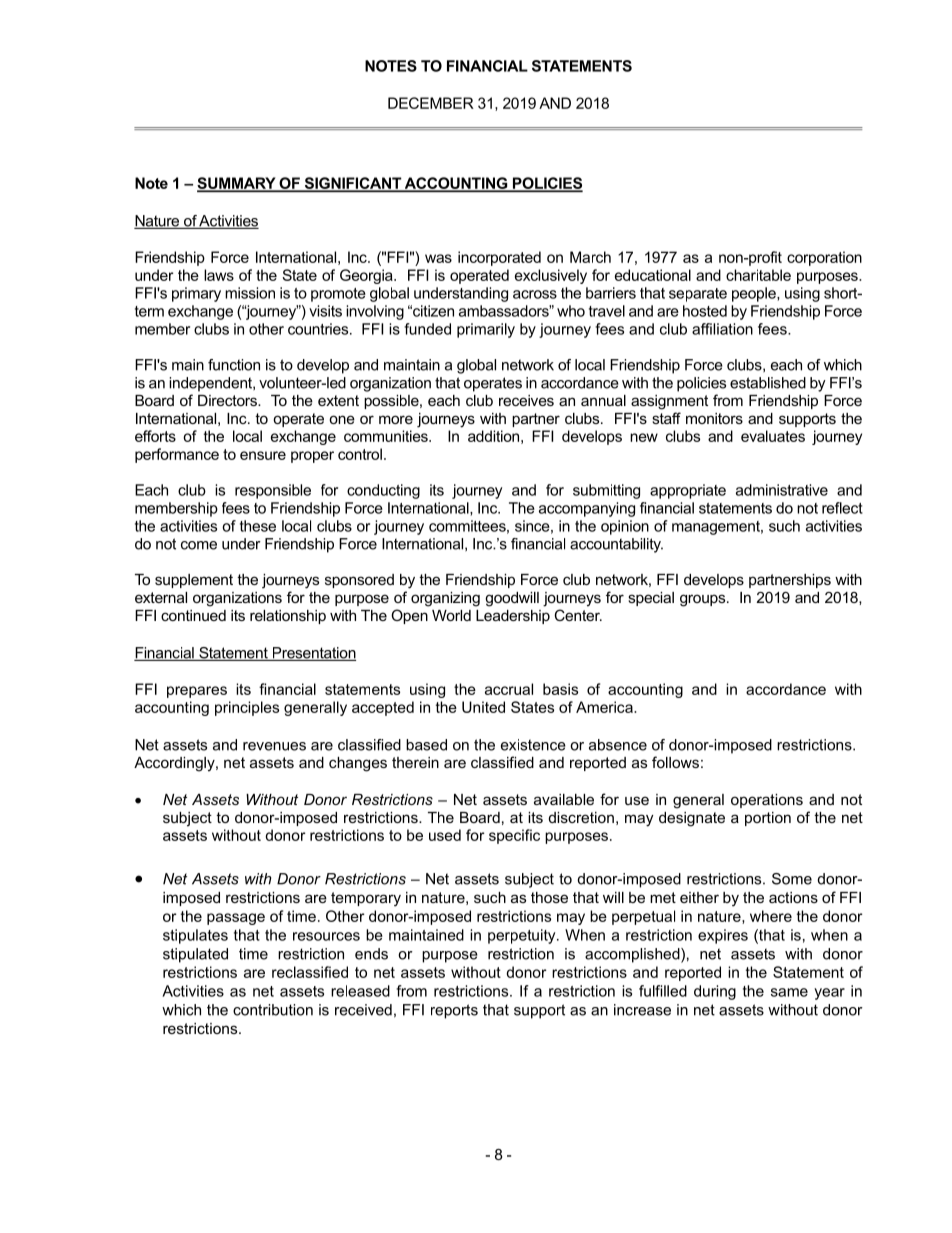 Image resolution: width=952 pixels, height=1233 pixels. I want to click on groups, so click(704, 600).
